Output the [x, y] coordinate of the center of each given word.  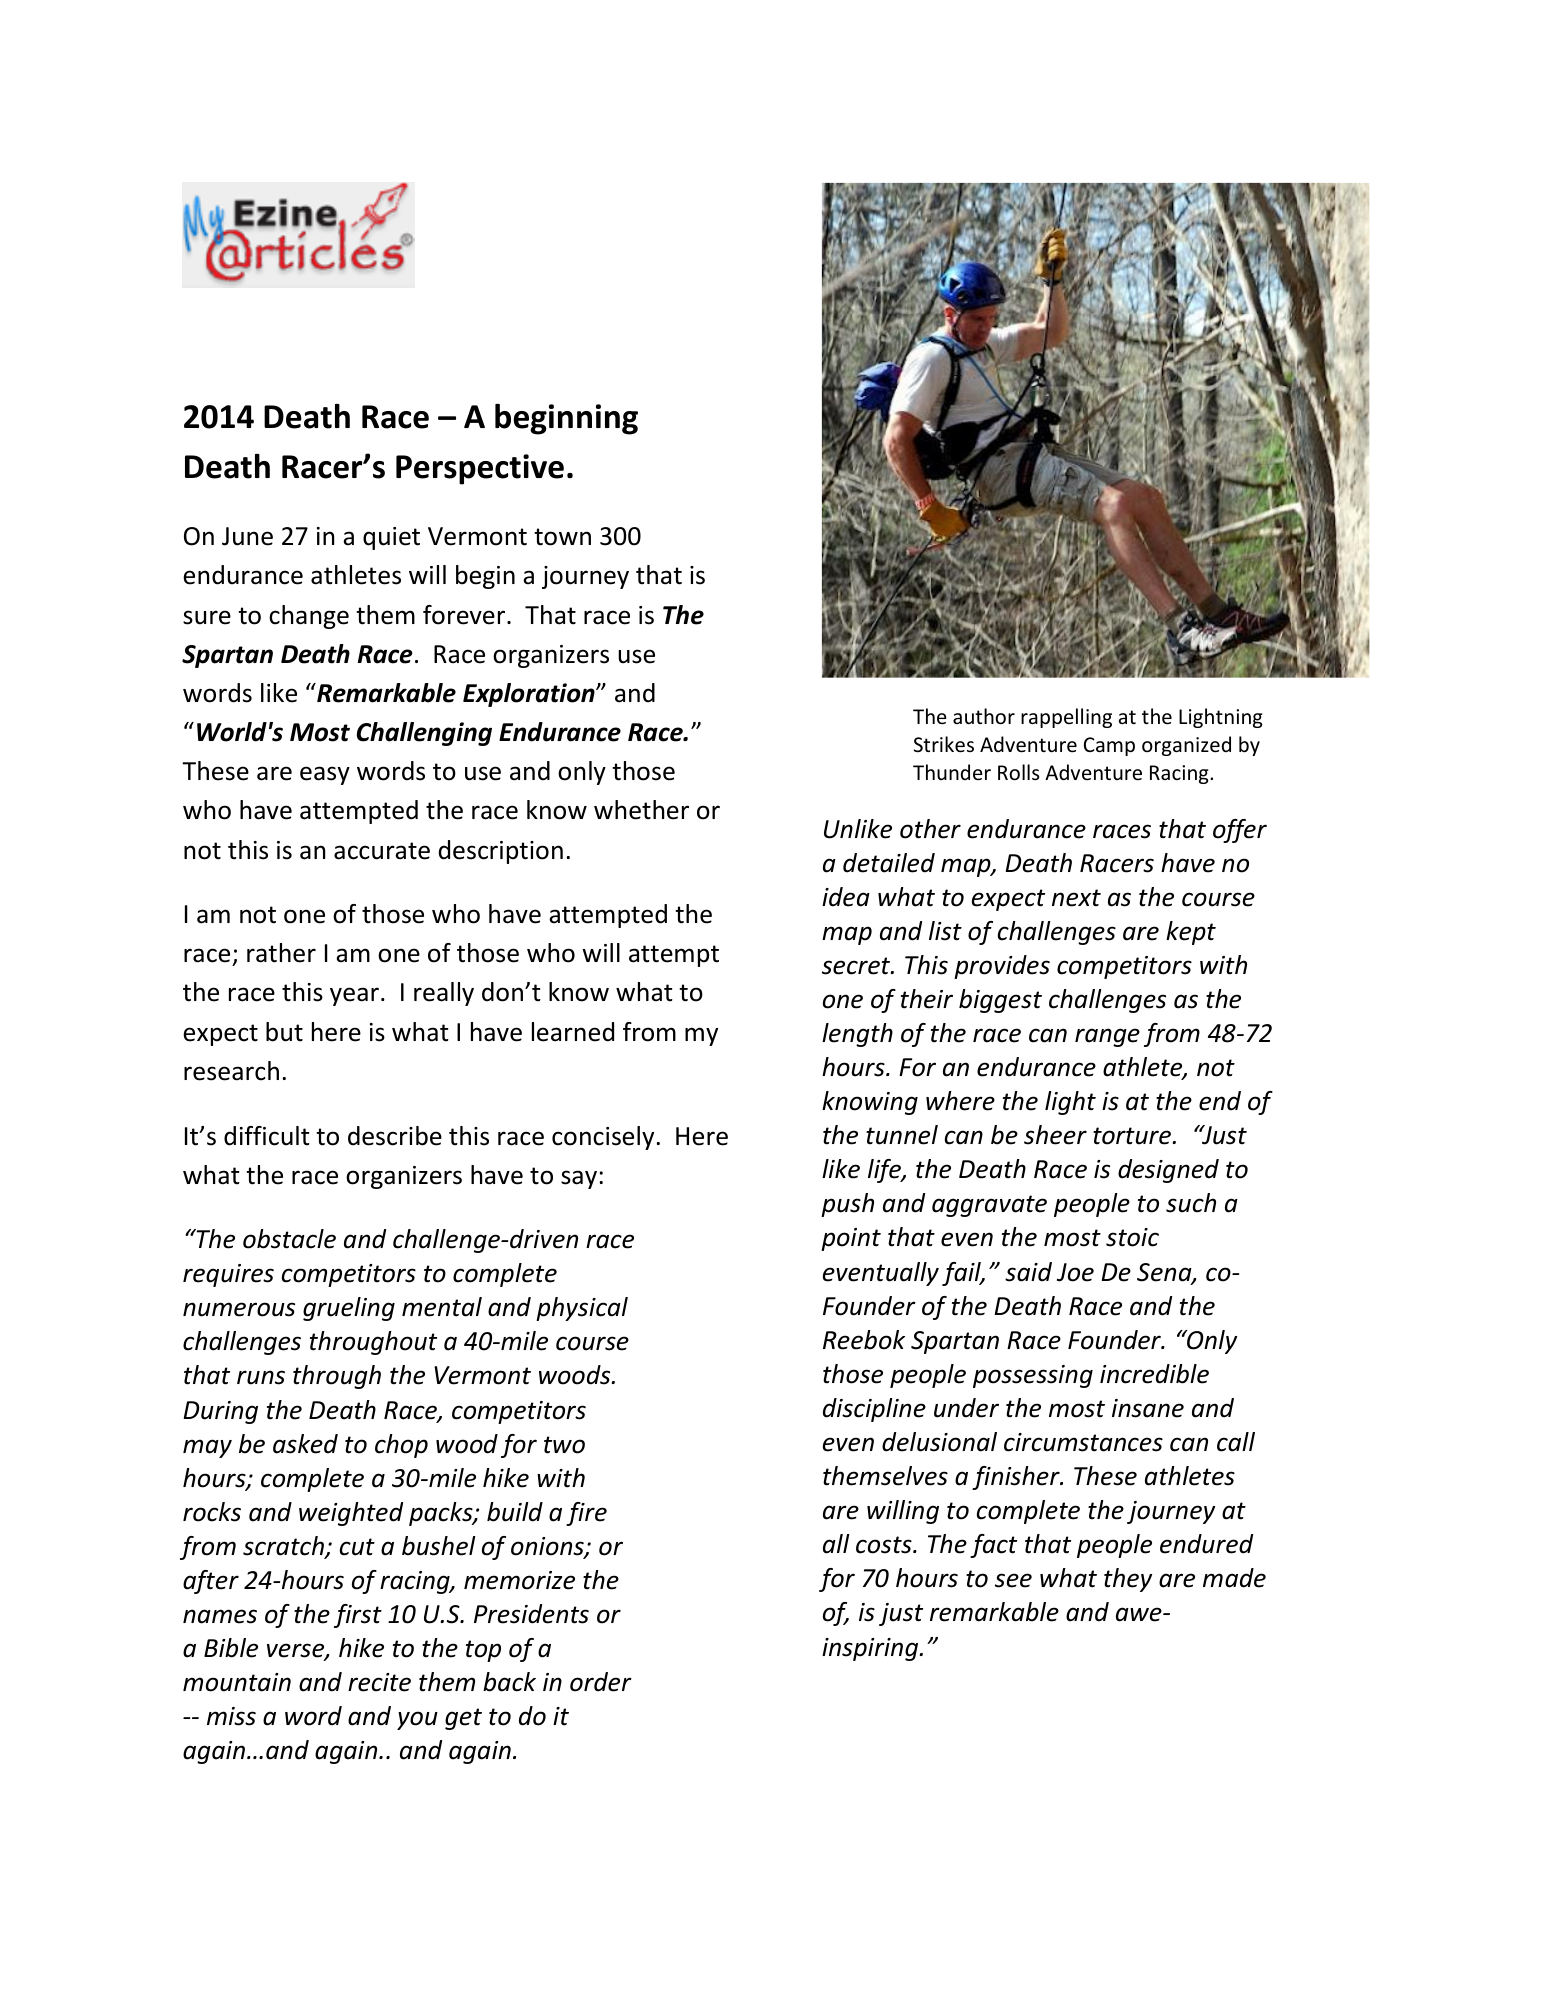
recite [379, 1682]
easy [325, 775]
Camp [1109, 746]
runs [261, 1377]
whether [641, 810]
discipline [874, 1410]
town [562, 537]
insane [1148, 1408]
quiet [391, 538]
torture [1132, 1136]
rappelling [1066, 718]
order [601, 1682]
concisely [603, 1138]
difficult [267, 1136]
